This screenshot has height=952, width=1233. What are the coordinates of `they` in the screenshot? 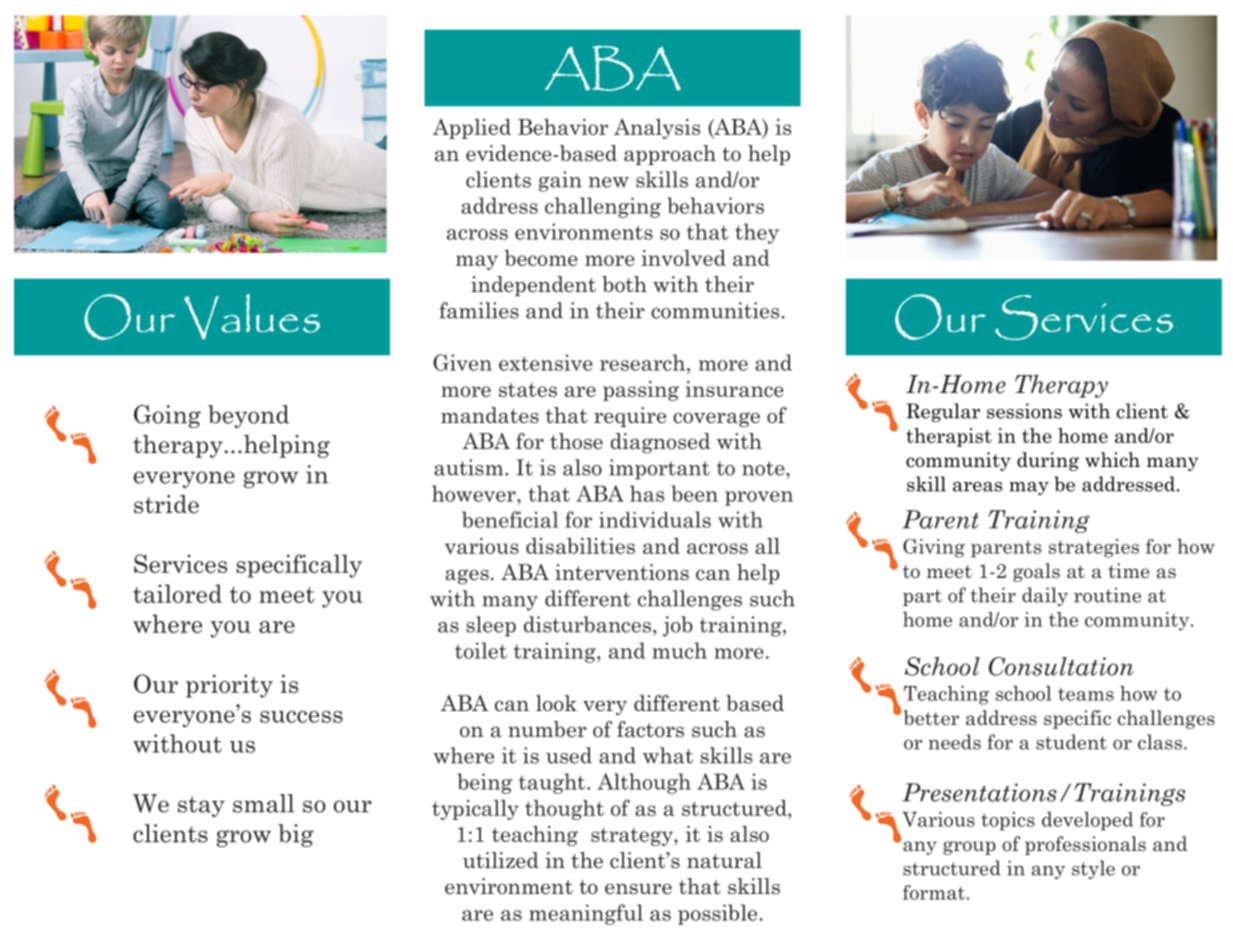 It's located at (757, 233).
